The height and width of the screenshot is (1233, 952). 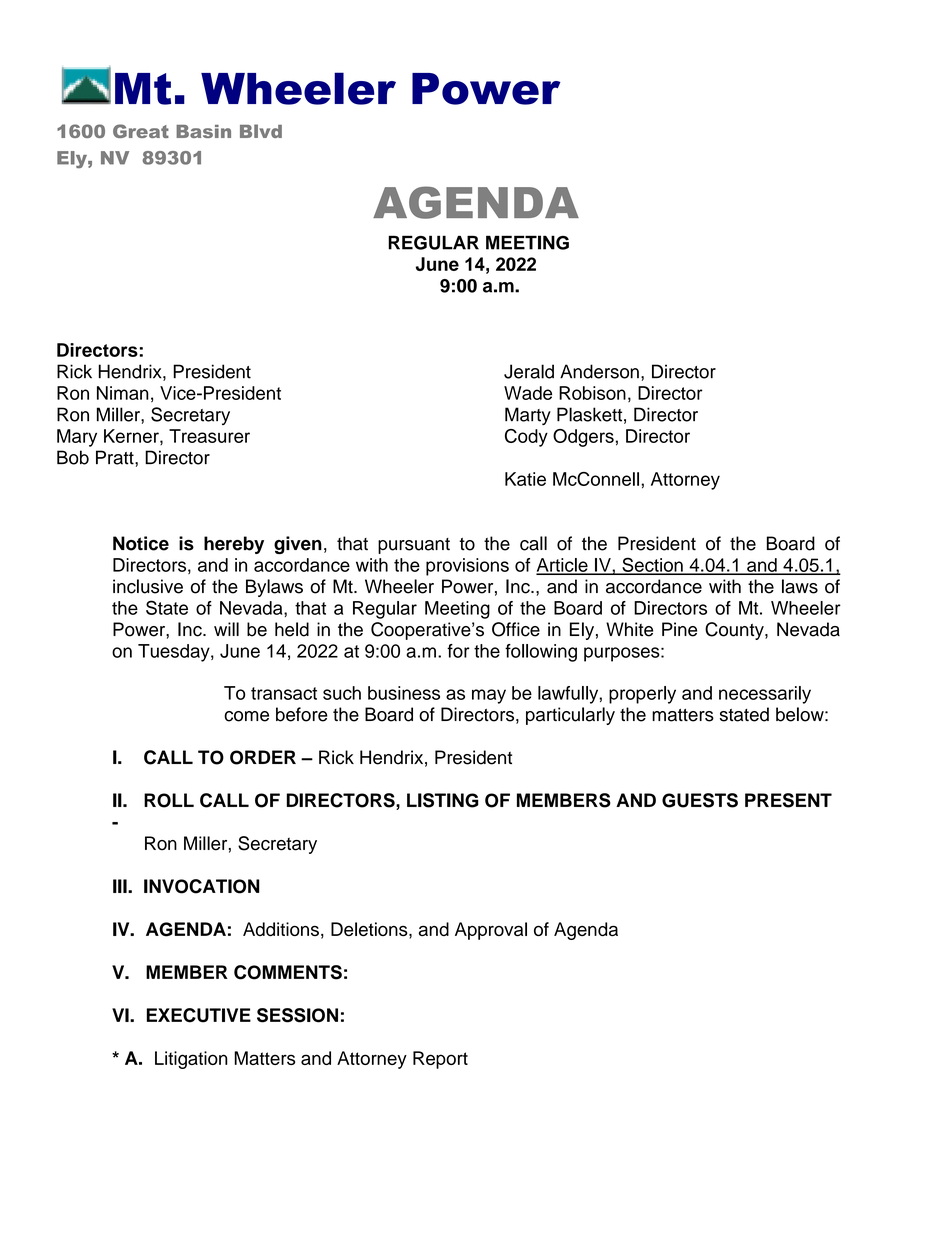 I want to click on Wade, so click(x=528, y=393).
